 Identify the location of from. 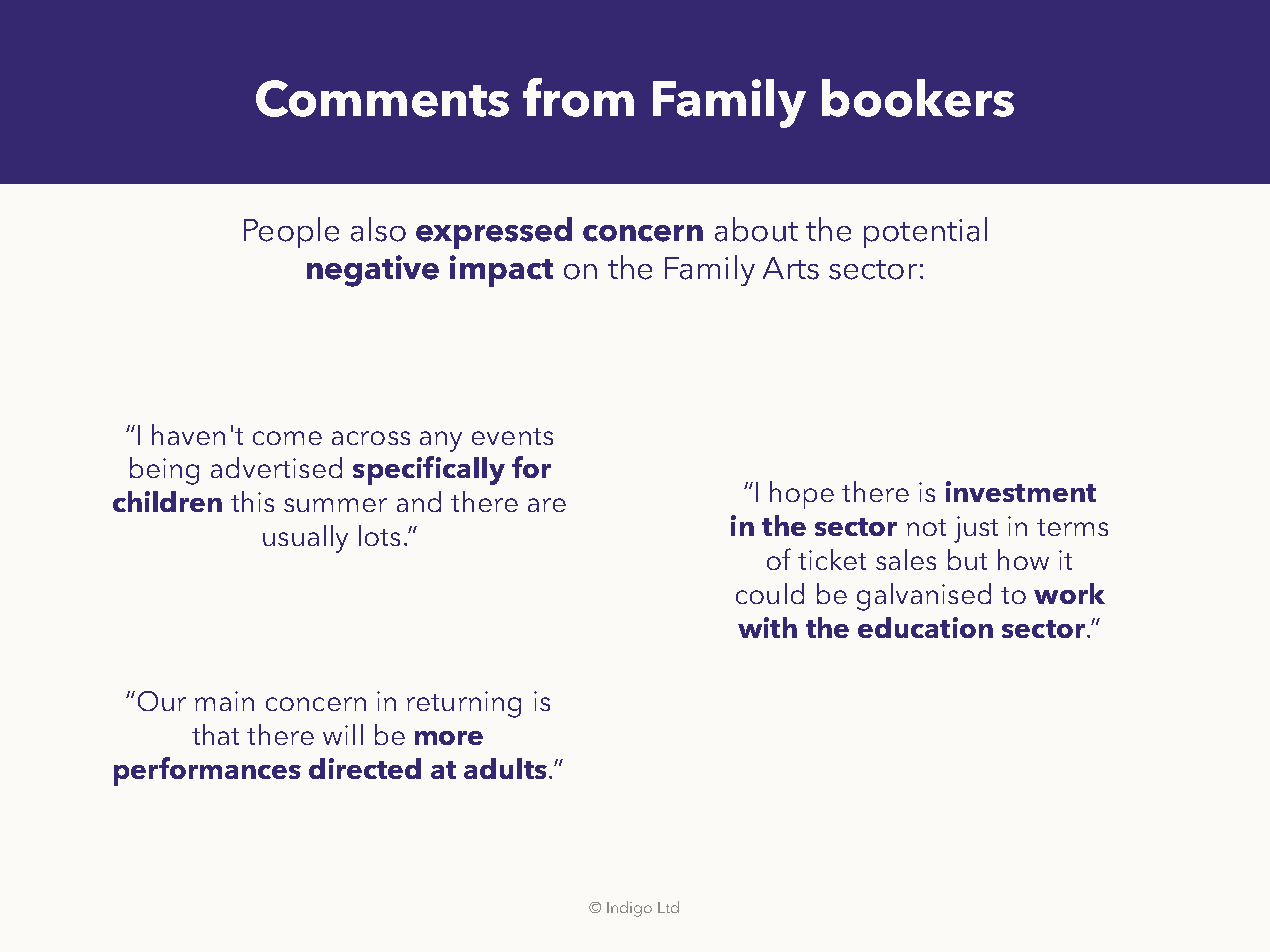
(578, 97).
